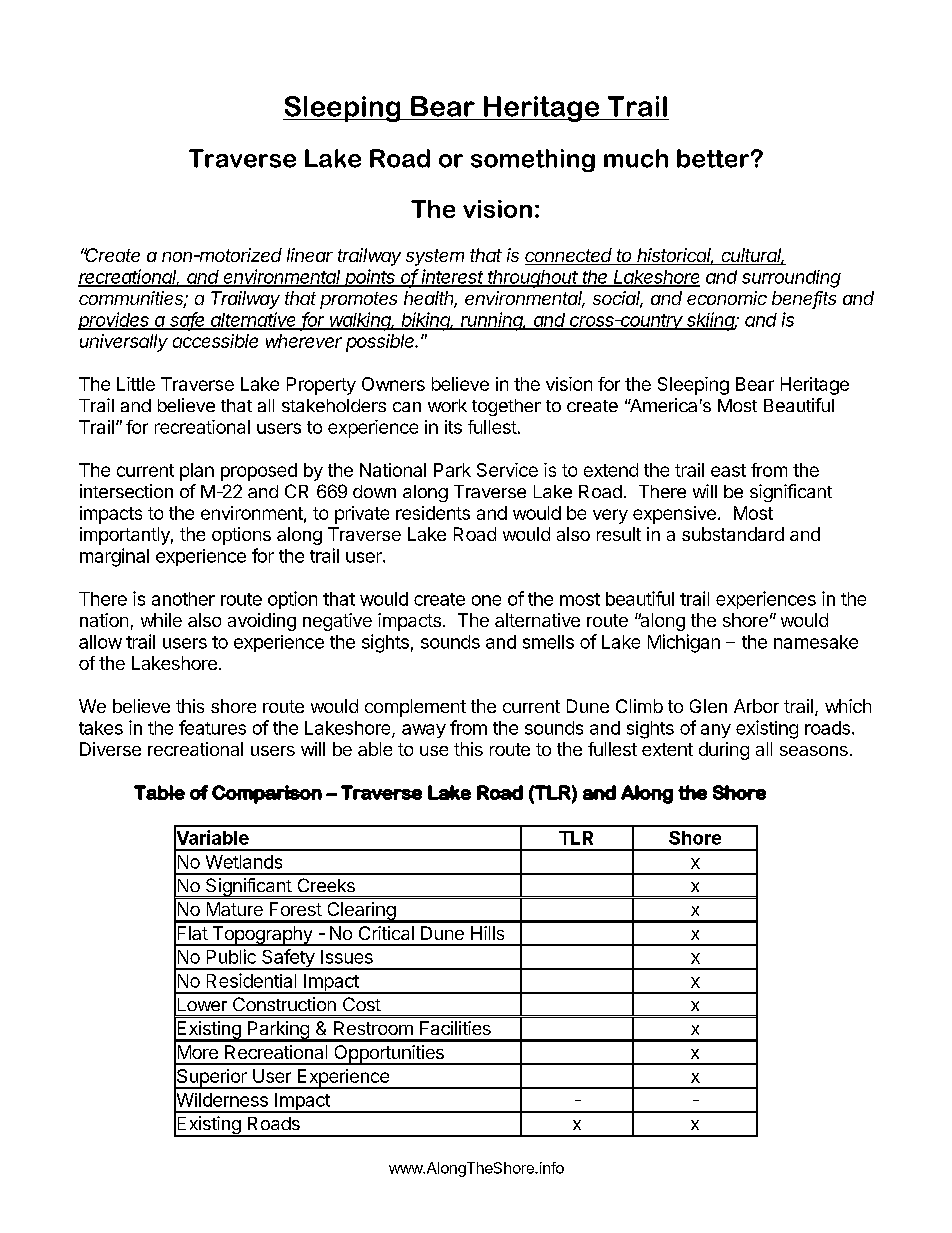 This image has width=952, height=1233. I want to click on another, so click(183, 599).
